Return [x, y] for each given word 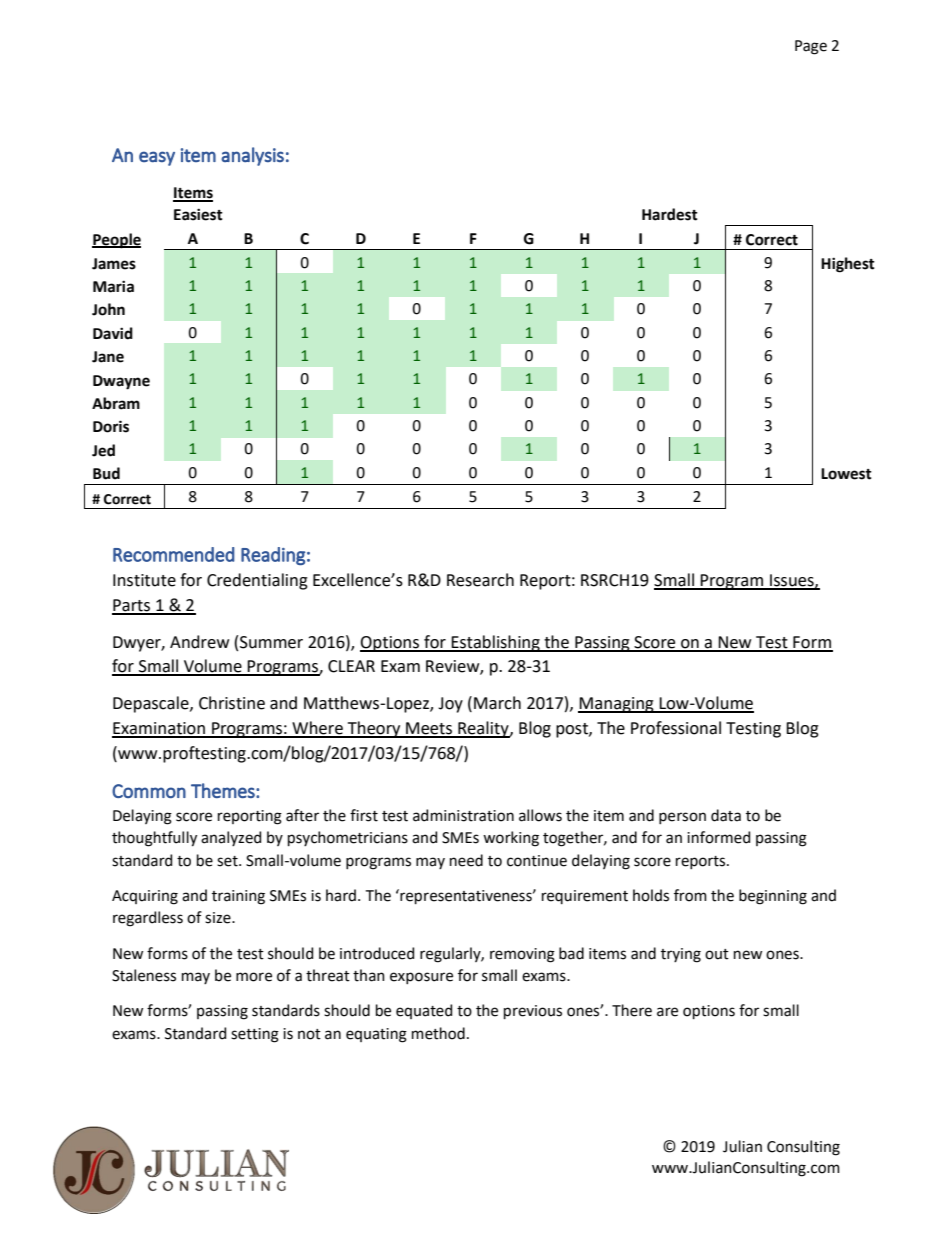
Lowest [846, 474]
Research [480, 580]
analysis [252, 156]
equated [424, 1011]
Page [811, 47]
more [254, 977]
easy [157, 158]
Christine [232, 703]
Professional [676, 728]
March [497, 703]
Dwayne [121, 382]
